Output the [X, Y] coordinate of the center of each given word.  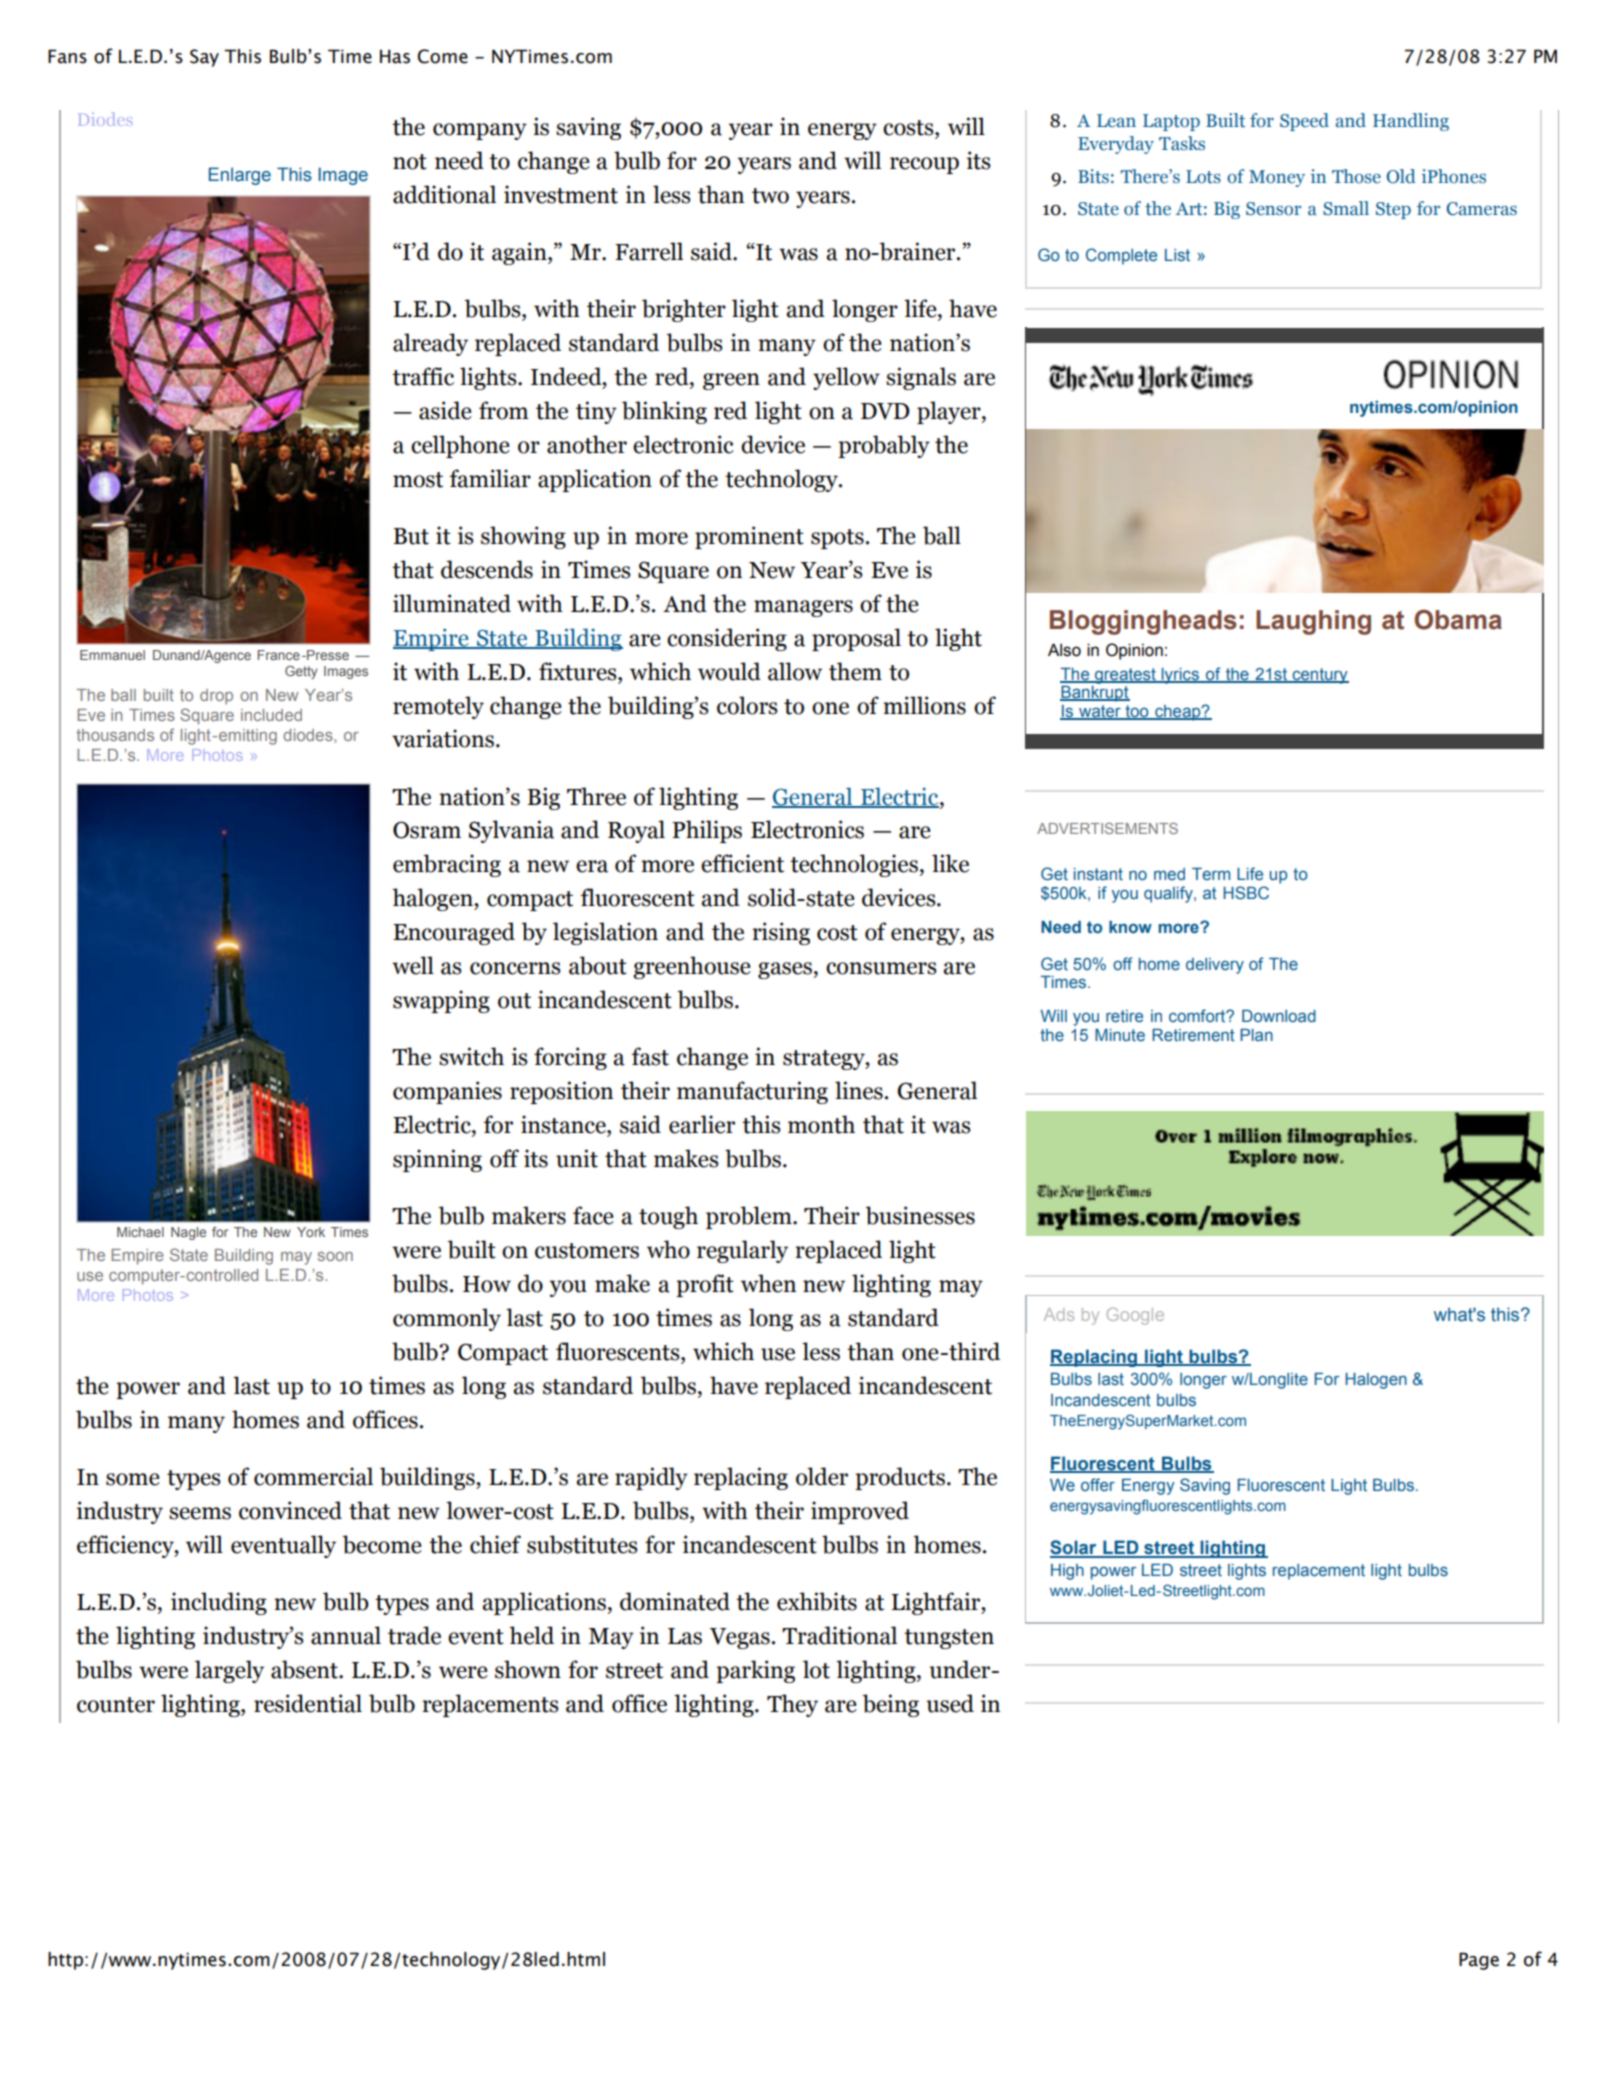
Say [204, 58]
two [770, 196]
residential [308, 1703]
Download [1279, 1016]
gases [785, 970]
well [413, 965]
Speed [1304, 122]
